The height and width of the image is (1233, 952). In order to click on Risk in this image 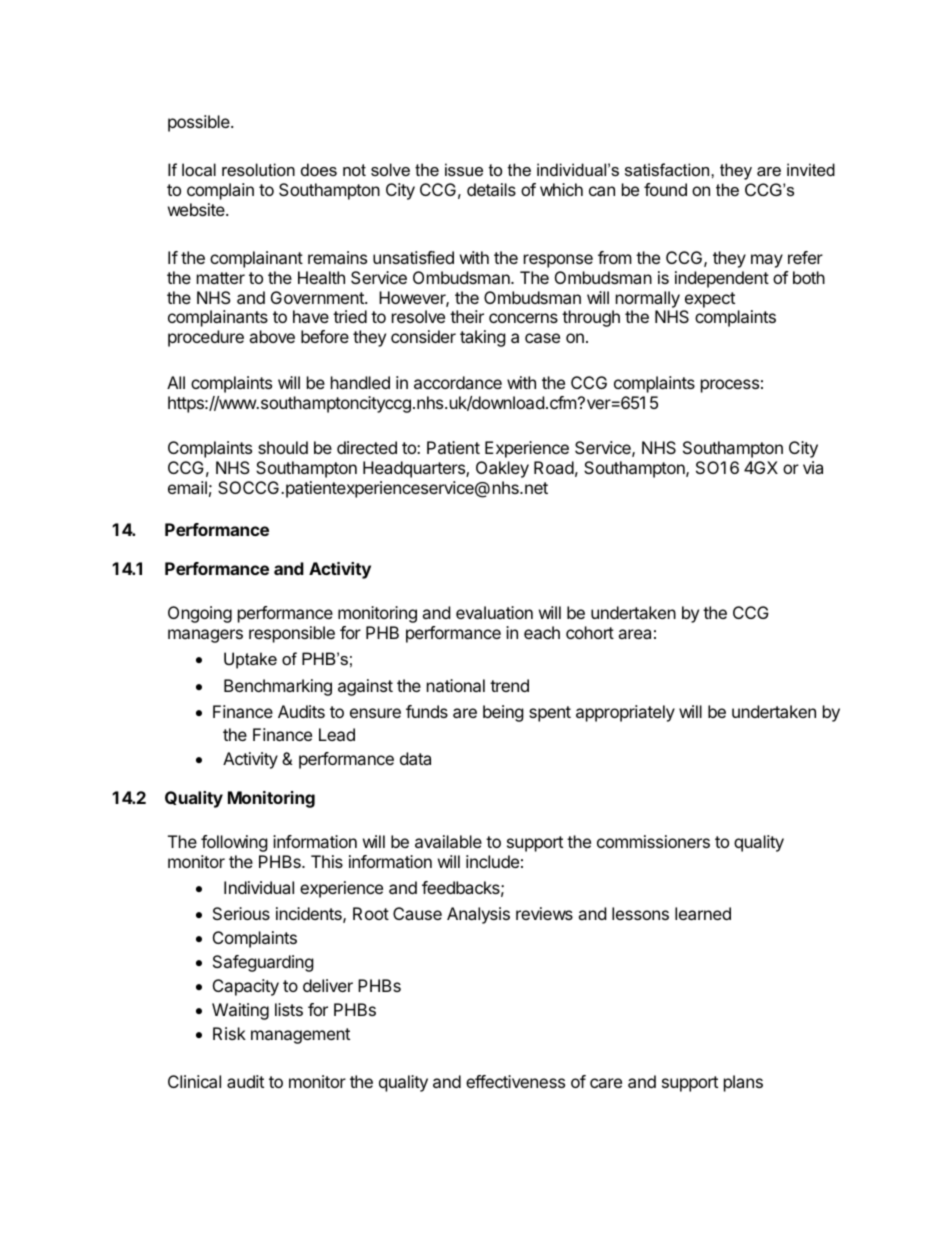, I will do `click(229, 1033)`.
